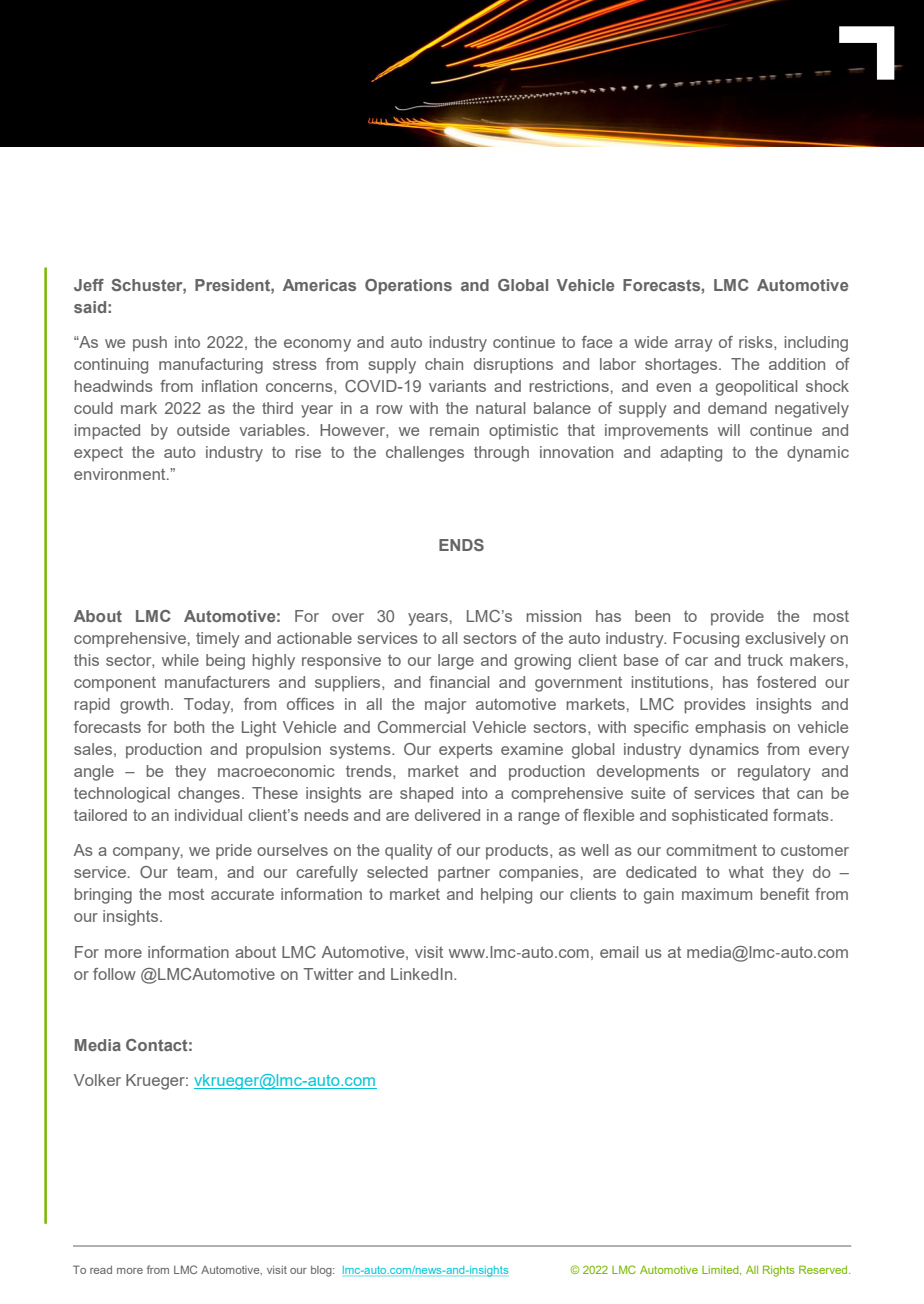 The width and height of the screenshot is (924, 1304). What do you see at coordinates (506, 896) in the screenshot?
I see `helping` at bounding box center [506, 896].
